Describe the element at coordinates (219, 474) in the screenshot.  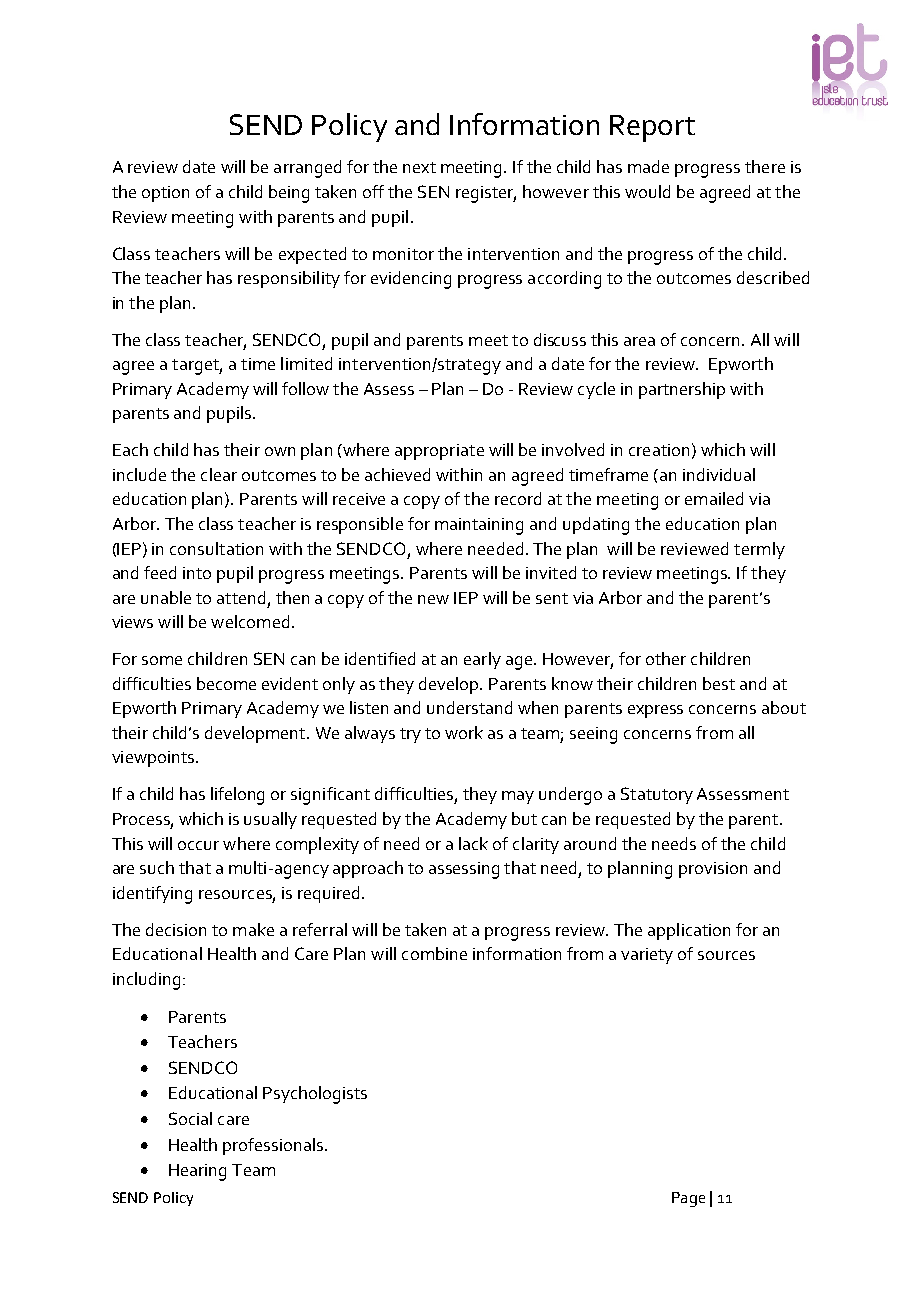
I see `clear` at that location.
